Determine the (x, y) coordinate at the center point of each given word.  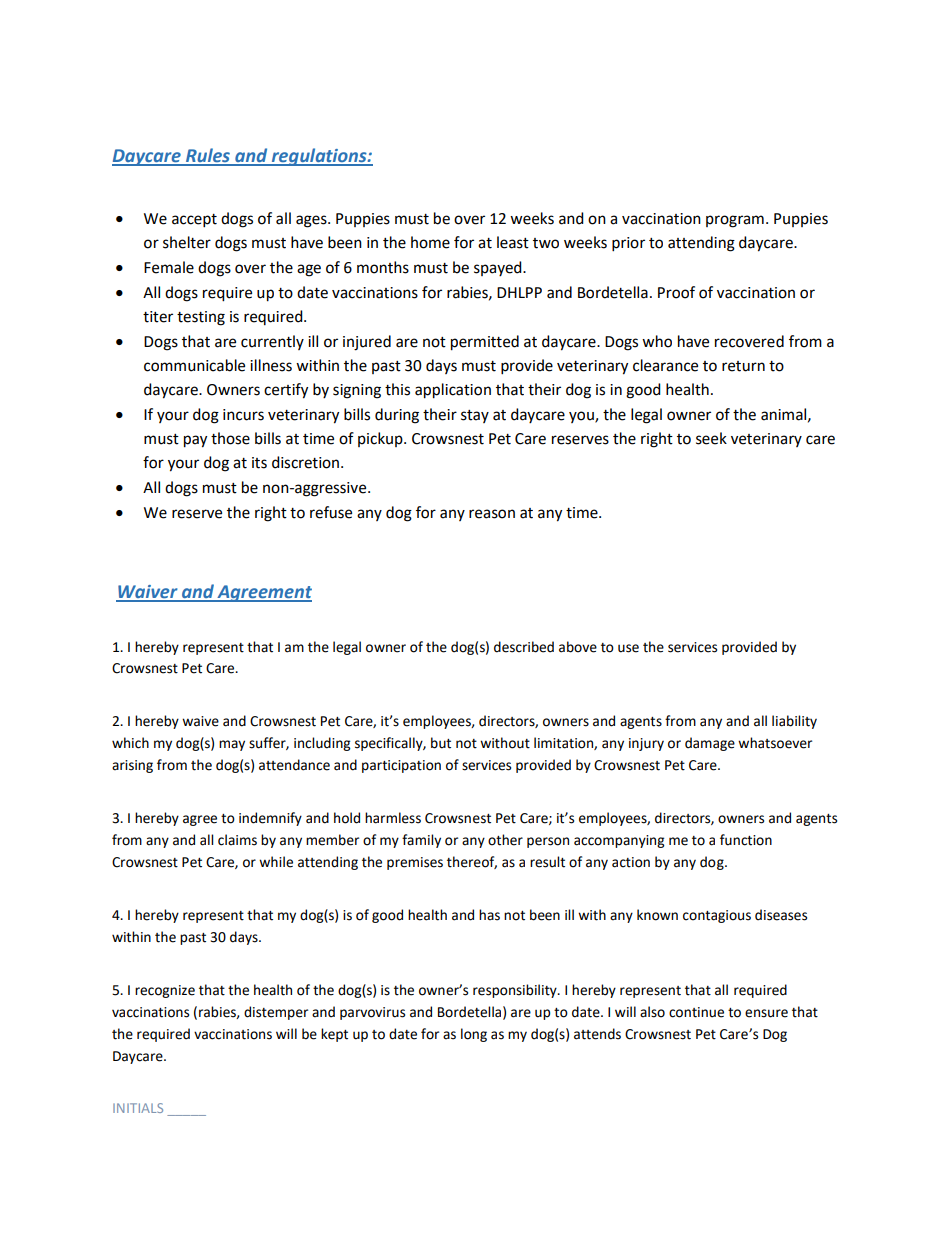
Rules (207, 156)
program (735, 221)
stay (475, 416)
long (474, 1035)
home (430, 242)
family (421, 841)
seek (711, 438)
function (746, 840)
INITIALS (138, 1108)
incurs (243, 415)
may (232, 745)
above (578, 647)
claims (237, 840)
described (524, 647)
